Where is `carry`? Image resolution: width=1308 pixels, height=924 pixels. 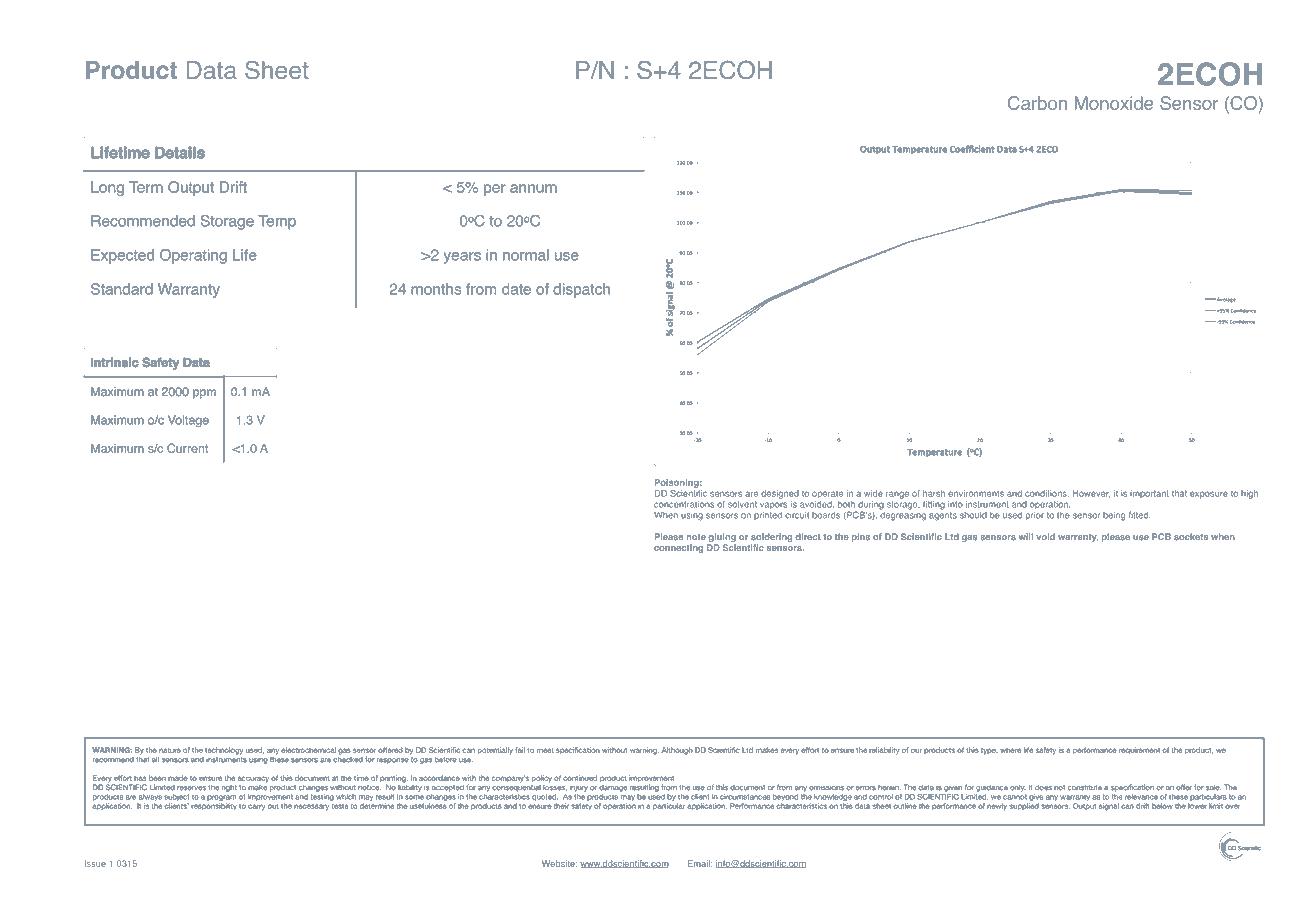
carry is located at coordinates (257, 807).
